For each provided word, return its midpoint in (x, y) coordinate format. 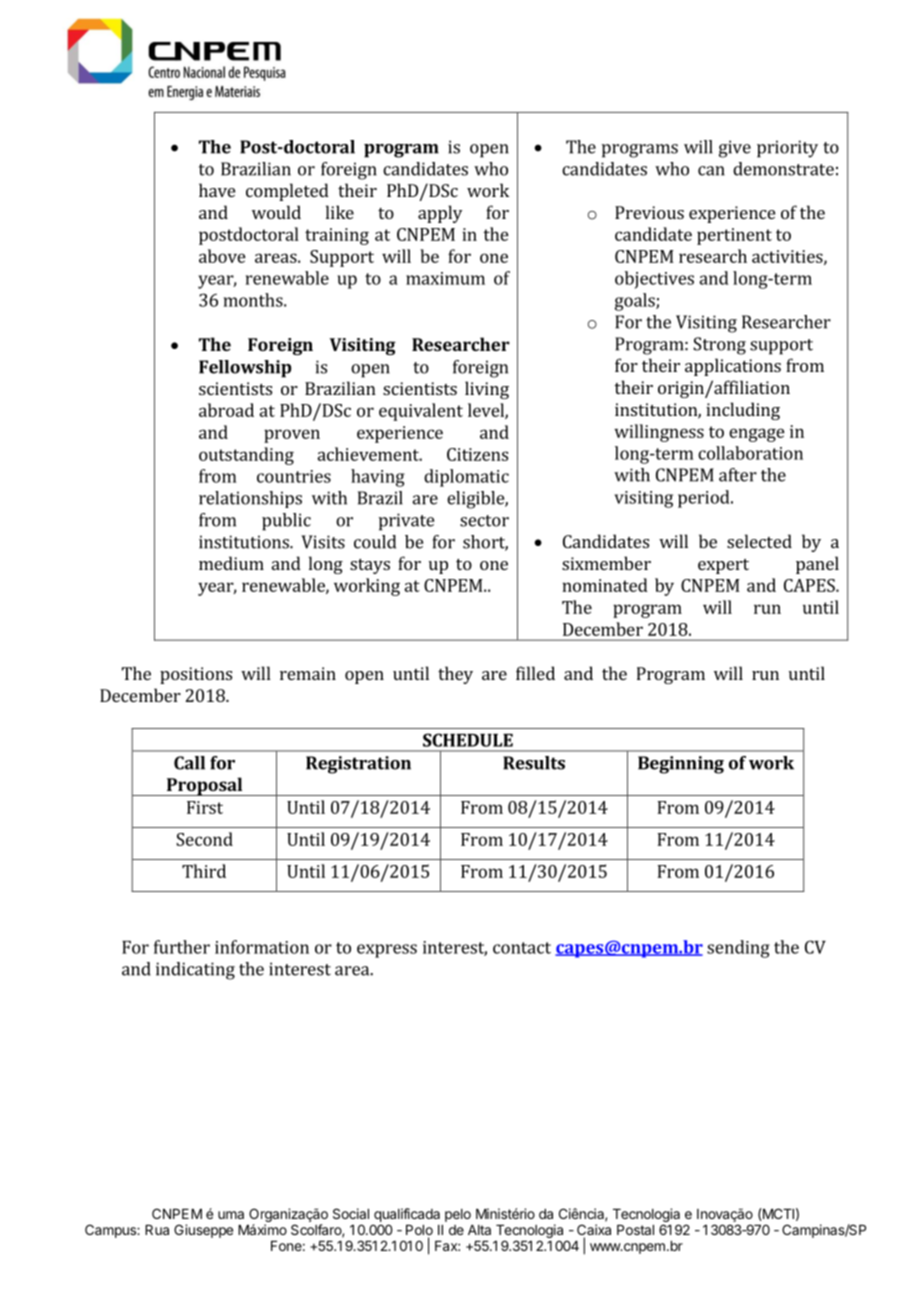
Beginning (681, 765)
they (455, 675)
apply (440, 214)
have (217, 190)
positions (196, 675)
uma (231, 1215)
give (735, 149)
